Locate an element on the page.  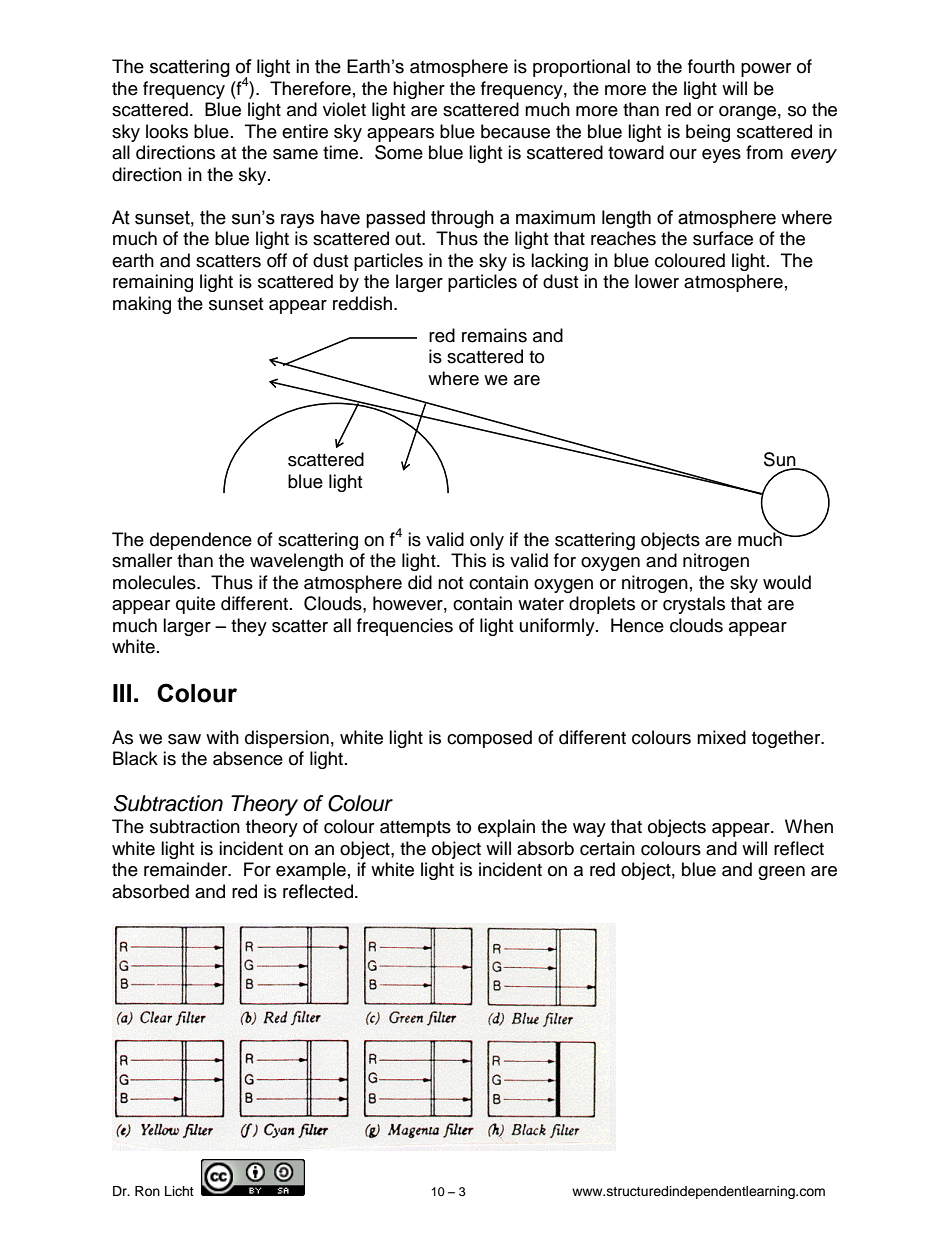
Licht is located at coordinates (179, 1191).
